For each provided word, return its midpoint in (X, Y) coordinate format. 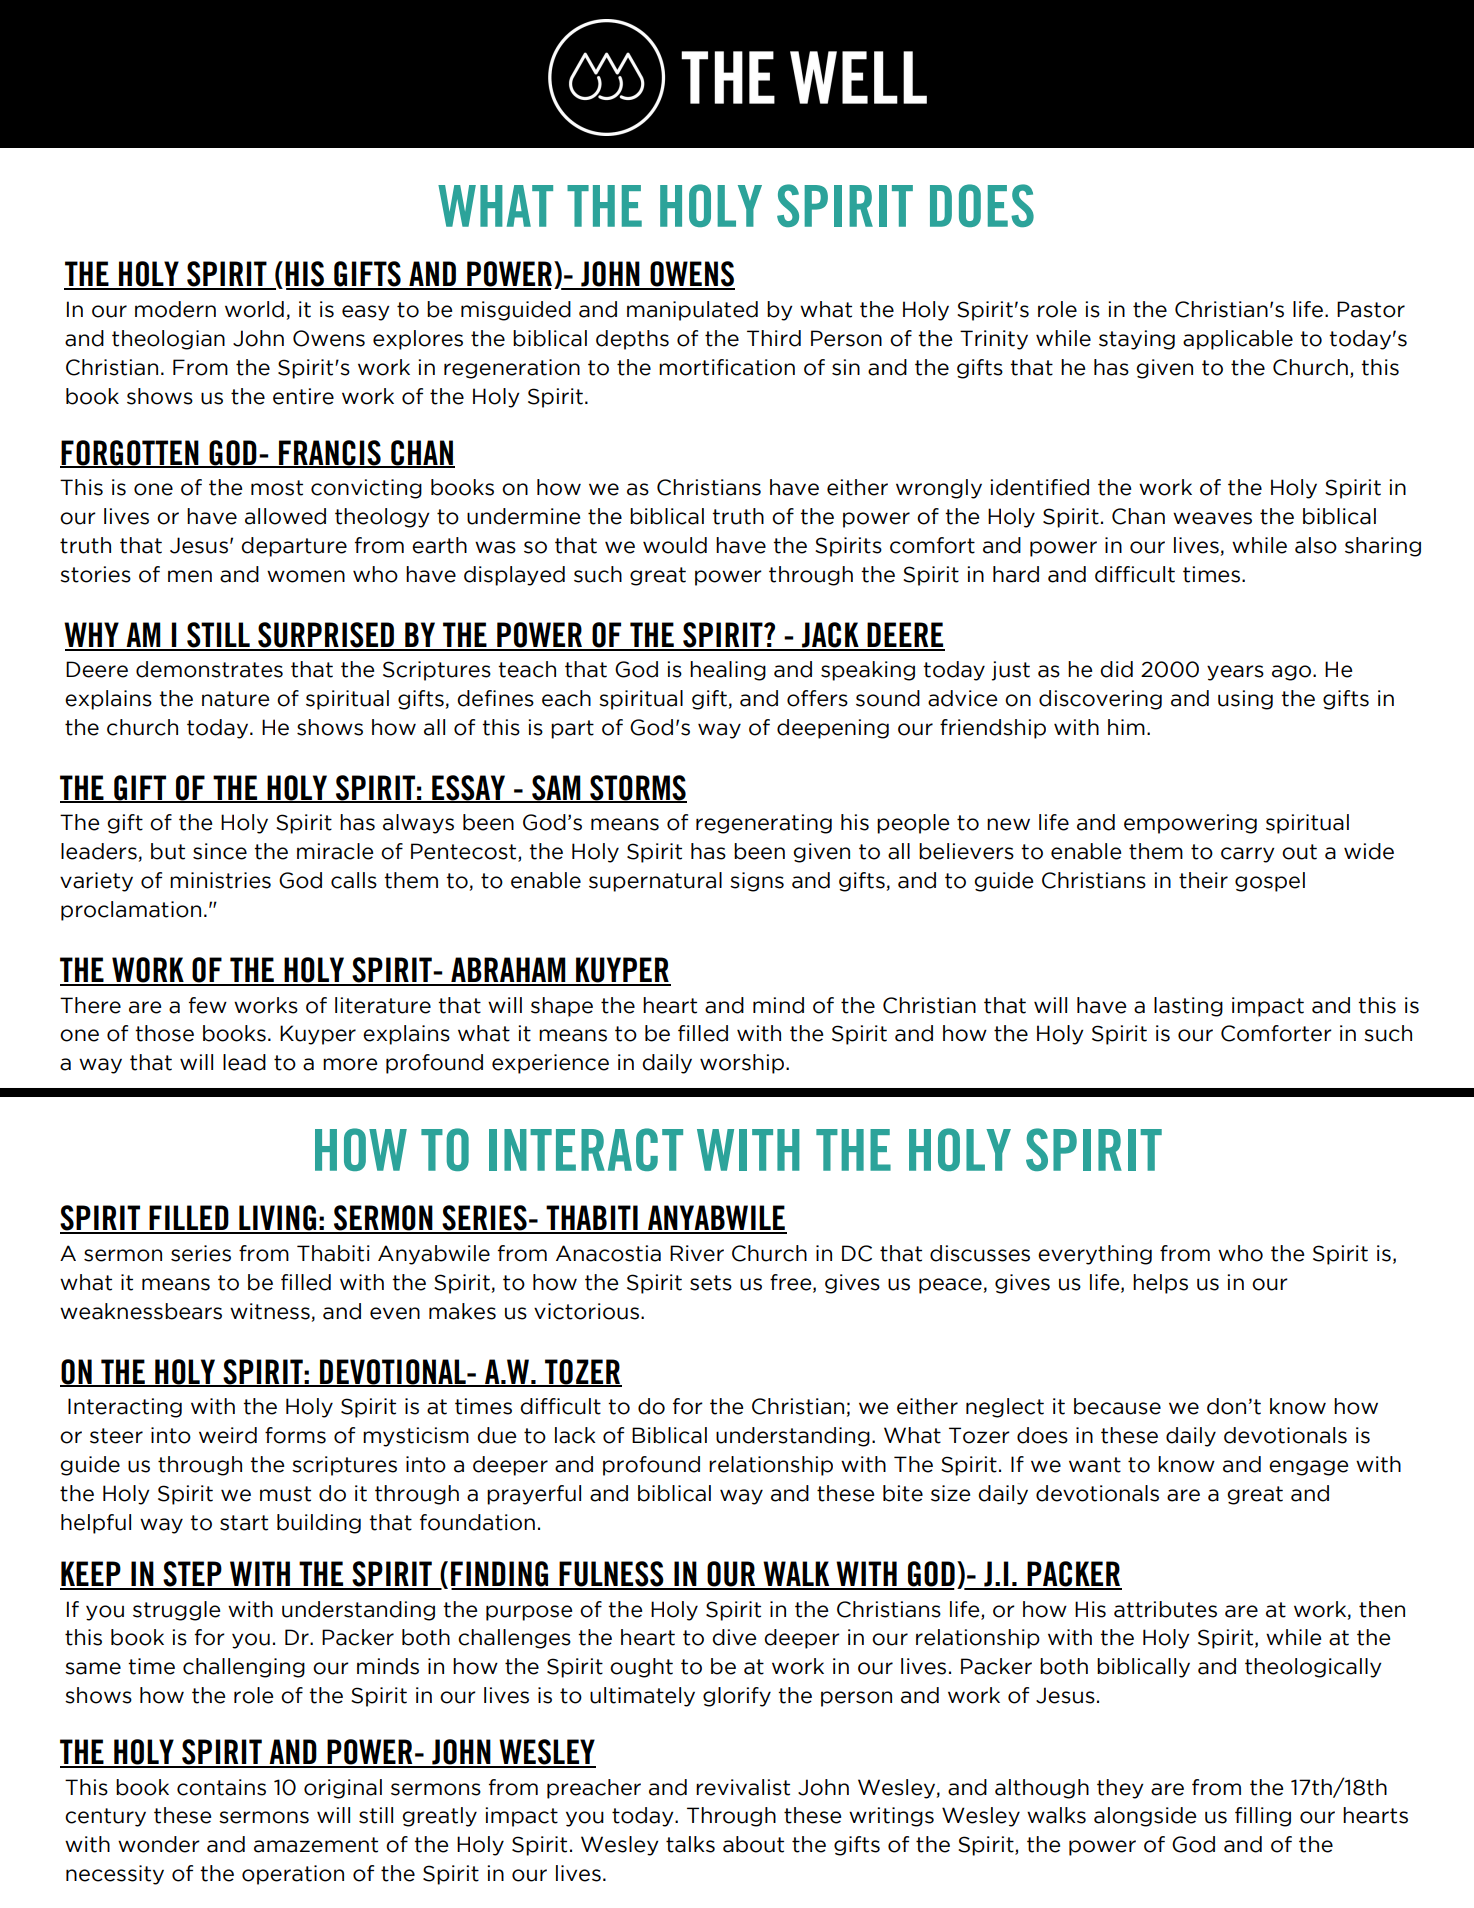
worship (743, 1064)
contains (221, 1787)
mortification (727, 367)
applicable (1238, 340)
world (254, 309)
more (350, 1064)
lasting (1188, 1007)
